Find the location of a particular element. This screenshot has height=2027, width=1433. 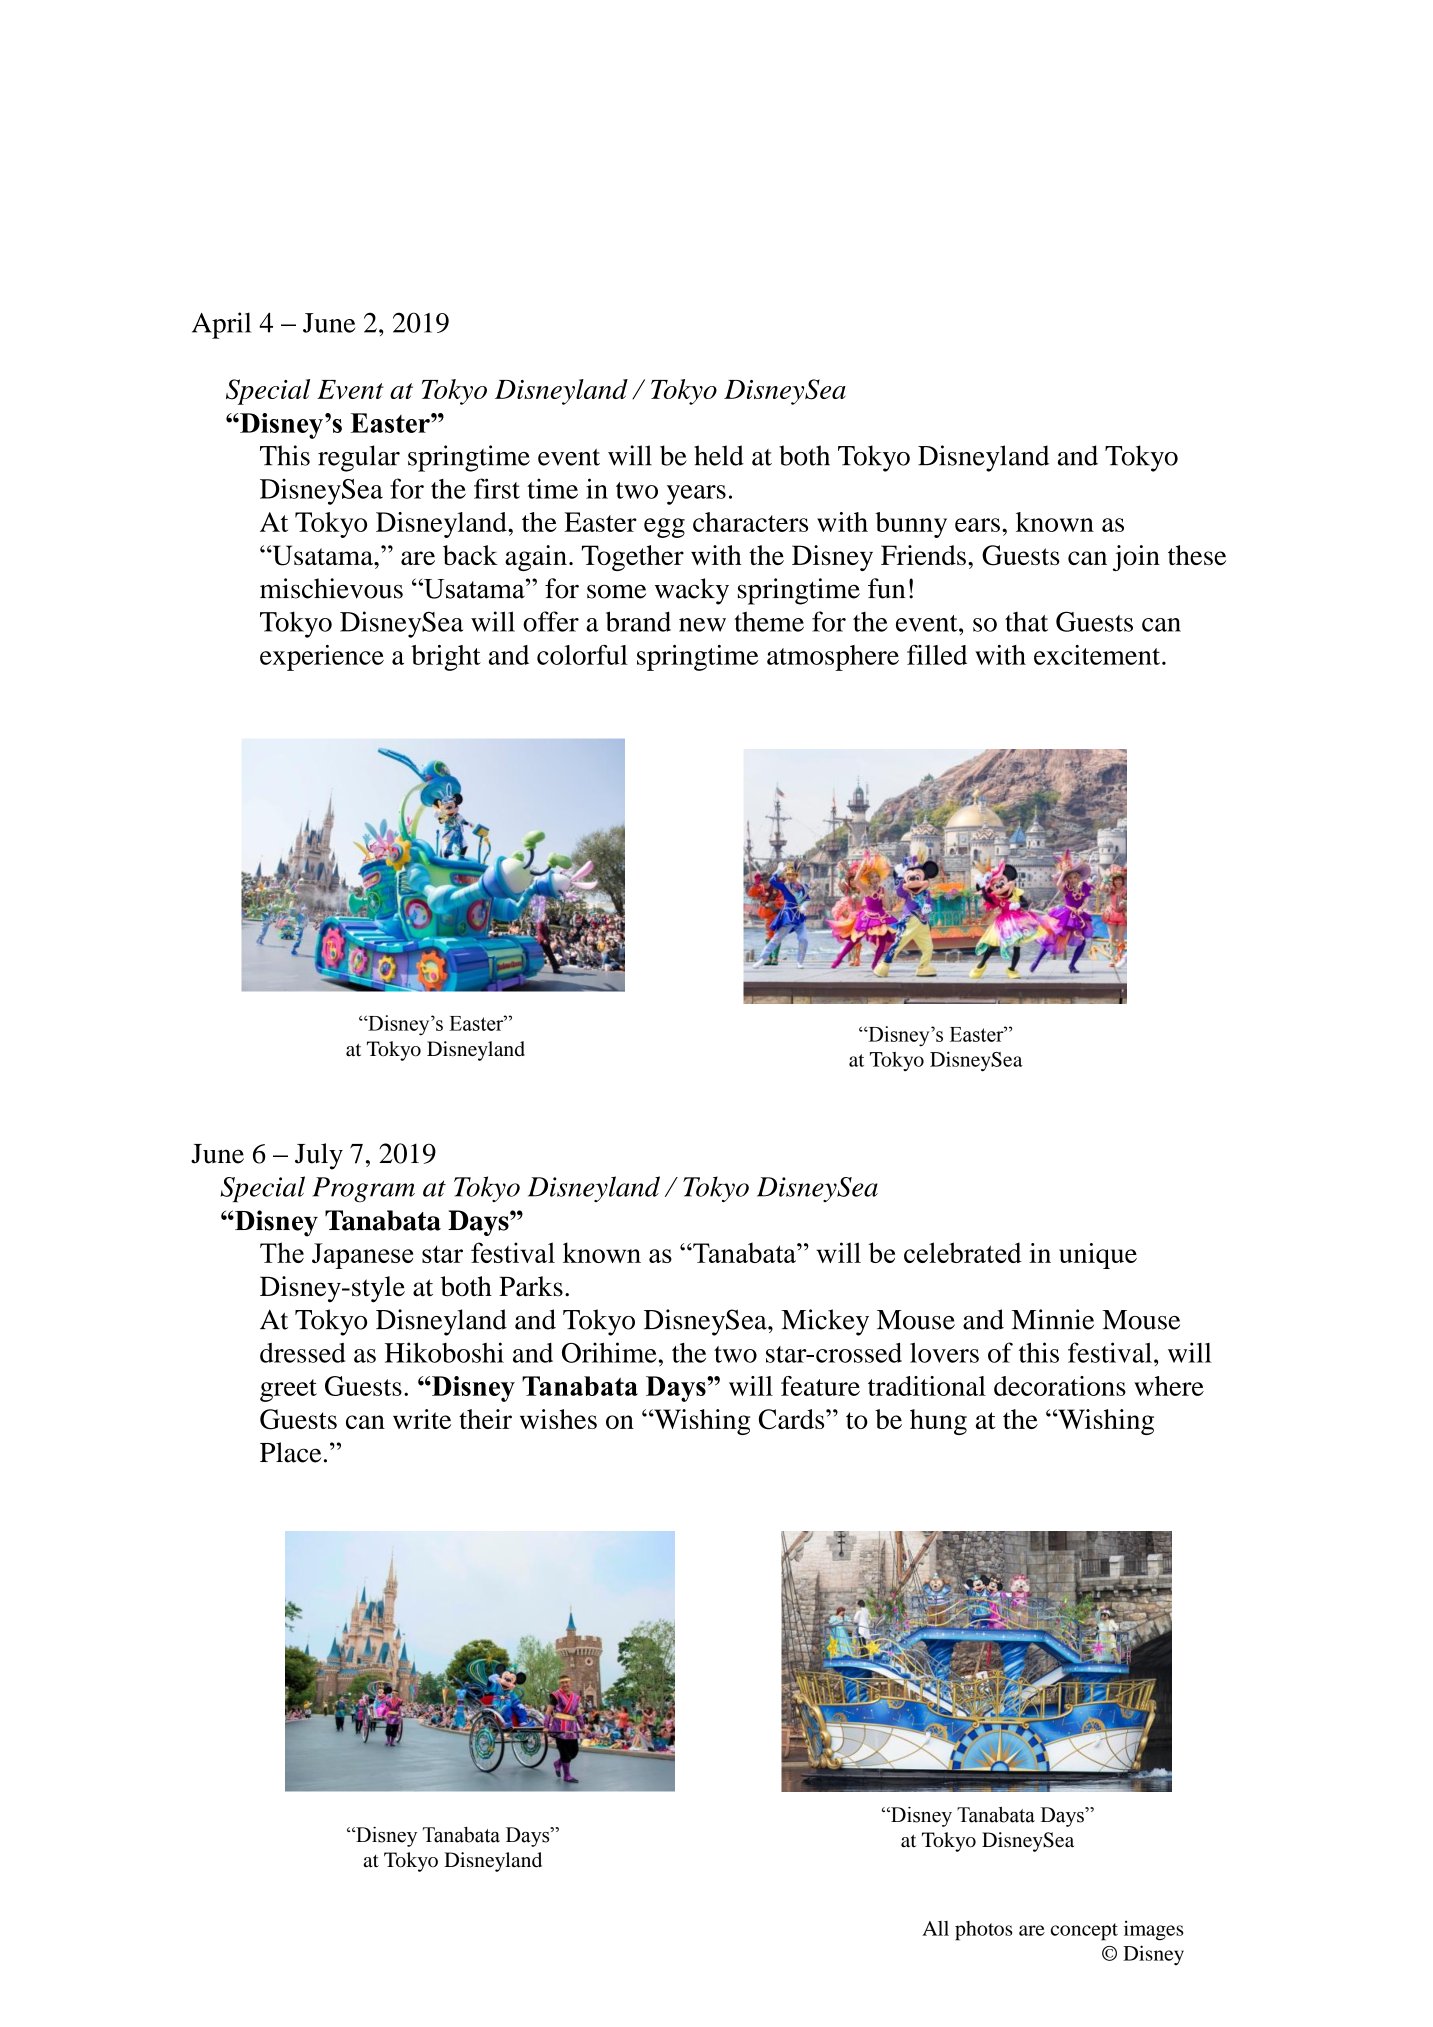

All is located at coordinates (935, 1928).
